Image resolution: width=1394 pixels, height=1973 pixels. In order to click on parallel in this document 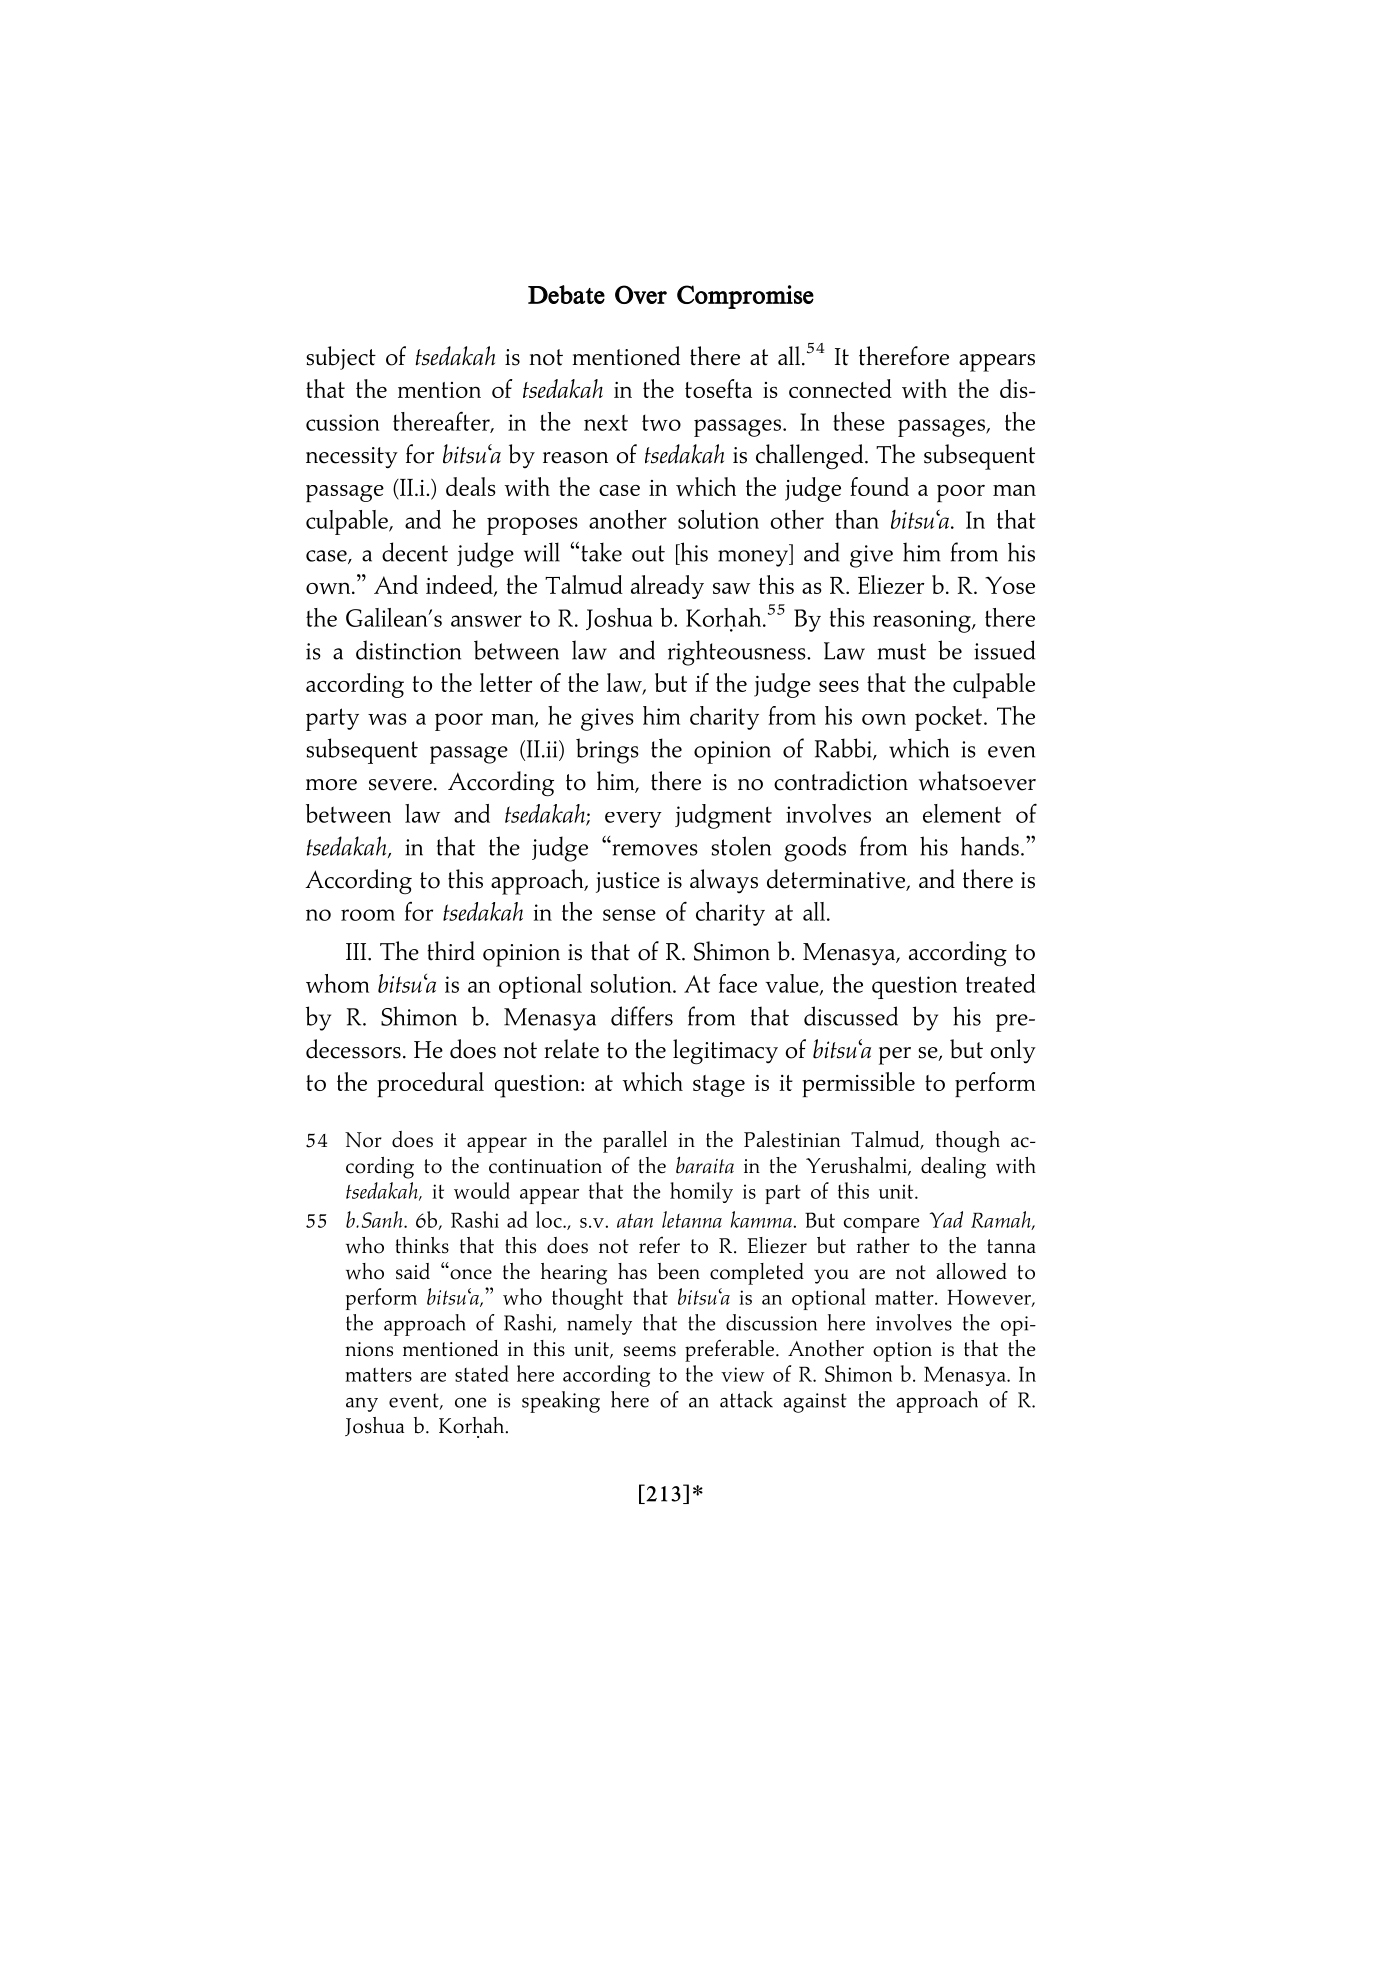, I will do `click(635, 1142)`.
